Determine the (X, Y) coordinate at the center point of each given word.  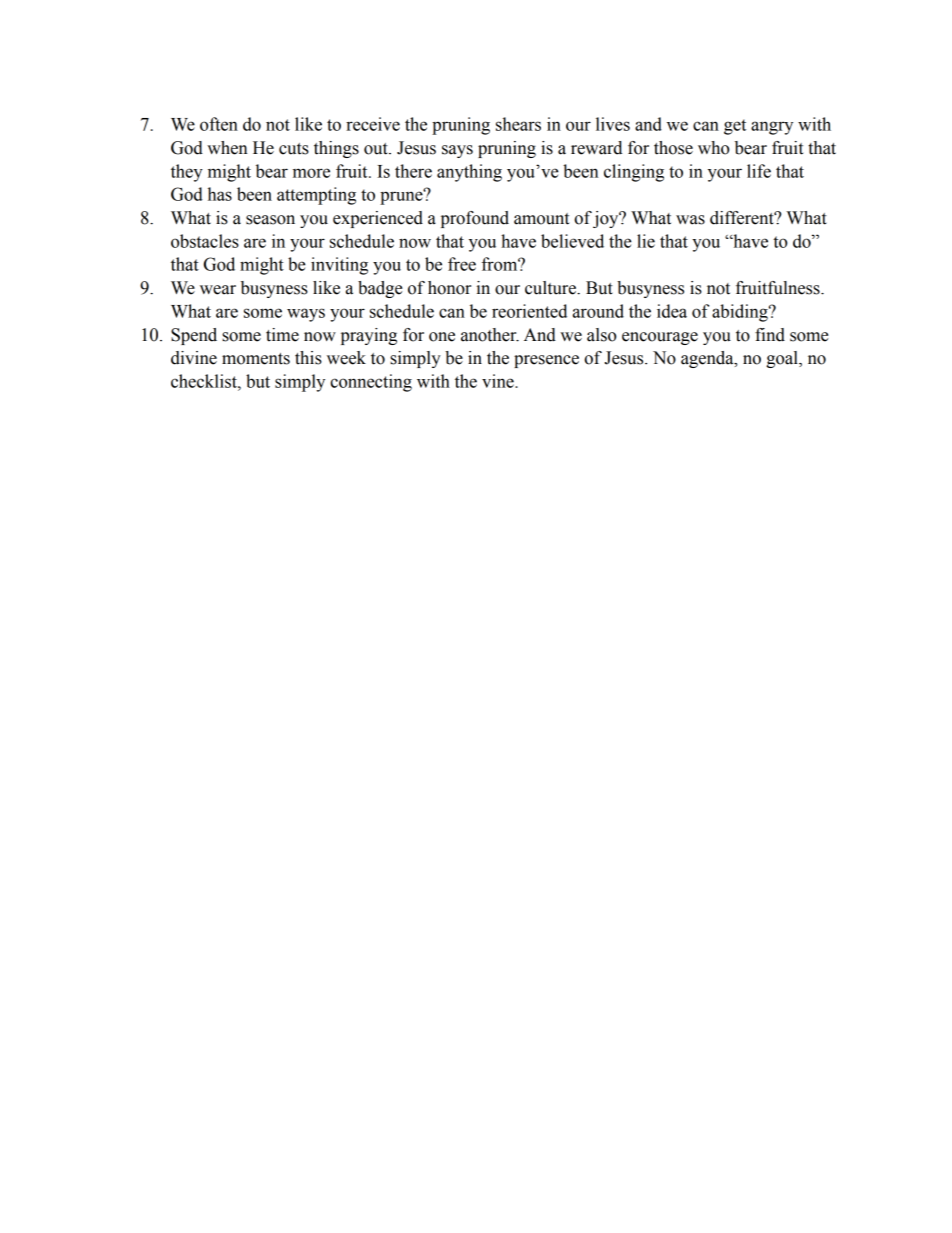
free (462, 264)
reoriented (529, 311)
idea (672, 311)
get (735, 127)
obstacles (205, 241)
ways (306, 315)
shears (518, 124)
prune (402, 197)
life (759, 171)
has (220, 194)
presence (546, 361)
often (219, 124)
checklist (205, 381)
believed (572, 241)
